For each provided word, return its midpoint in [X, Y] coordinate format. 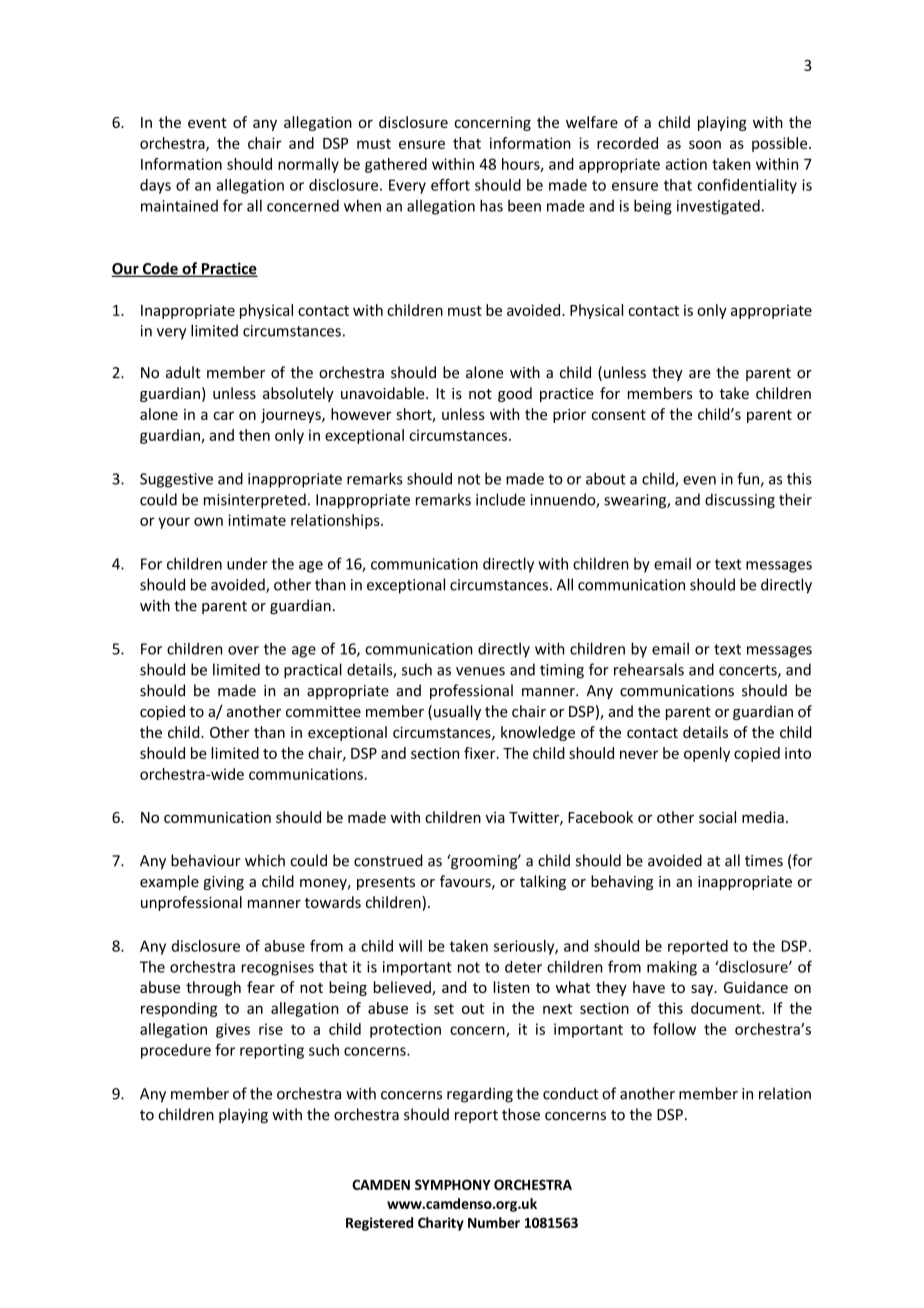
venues [480, 671]
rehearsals [649, 669]
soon [705, 144]
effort [450, 185]
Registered [379, 1224]
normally [308, 165]
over [243, 650]
